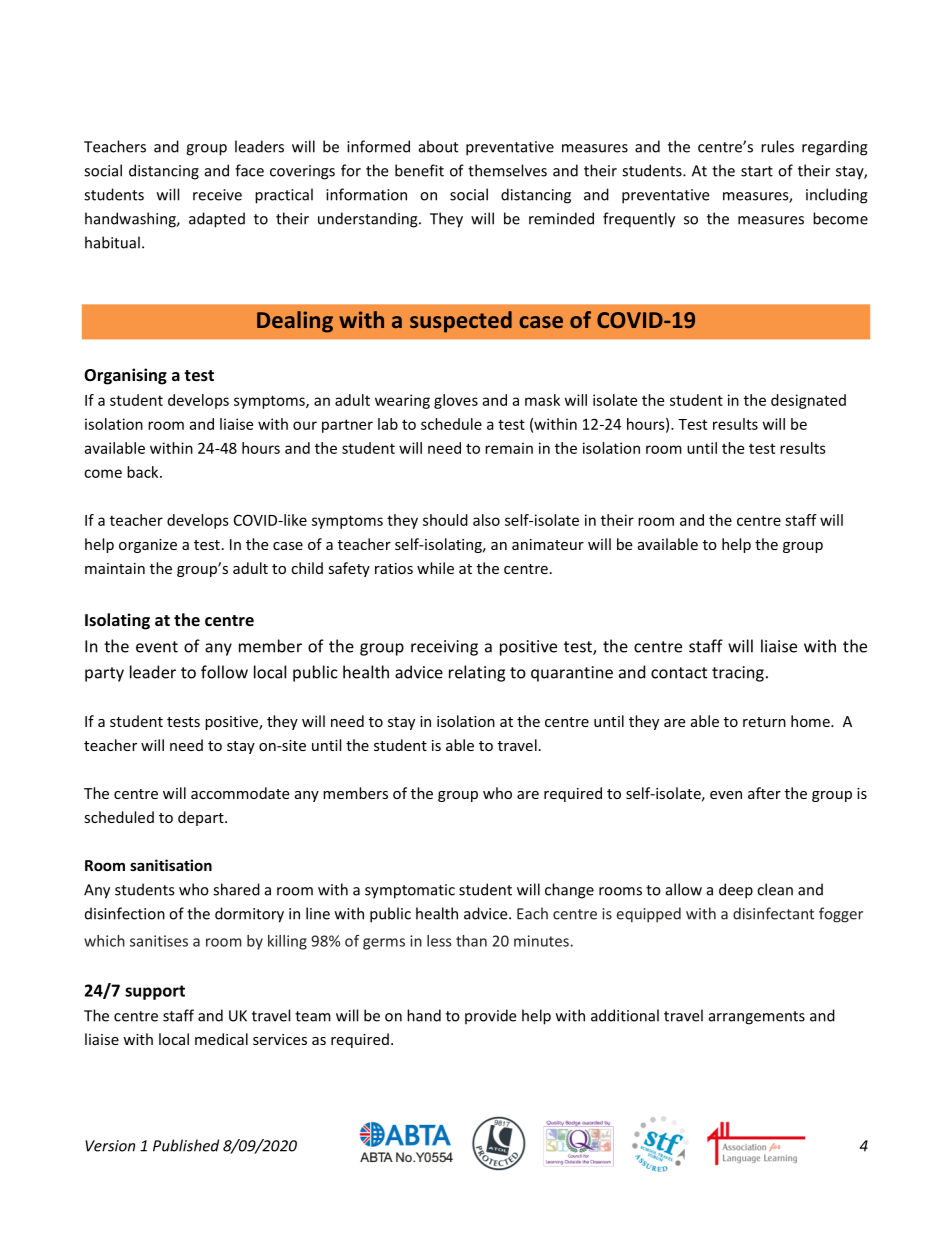 Image resolution: width=952 pixels, height=1233 pixels. I want to click on follow, so click(224, 672).
